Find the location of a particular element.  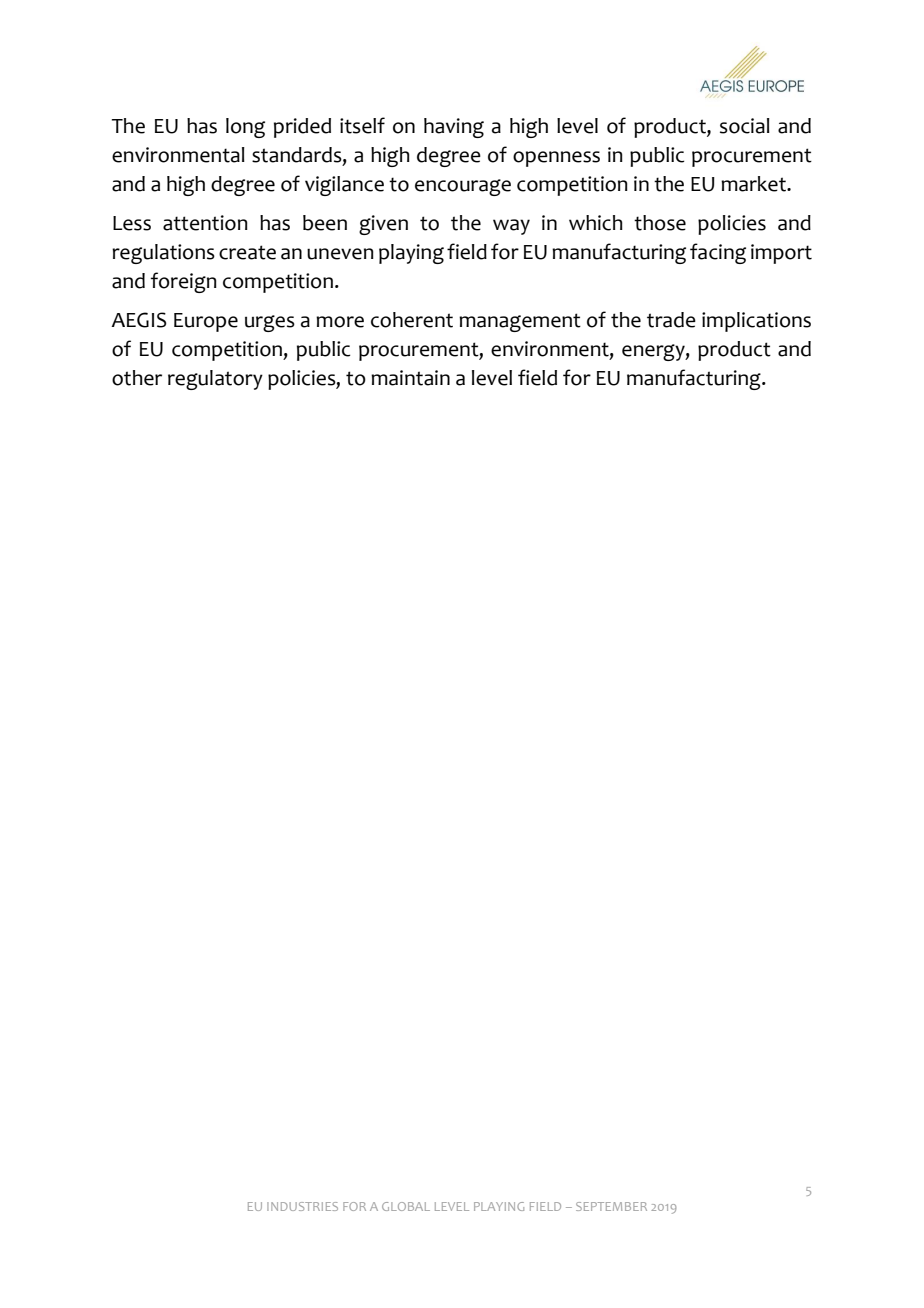

maintain is located at coordinates (410, 378).
